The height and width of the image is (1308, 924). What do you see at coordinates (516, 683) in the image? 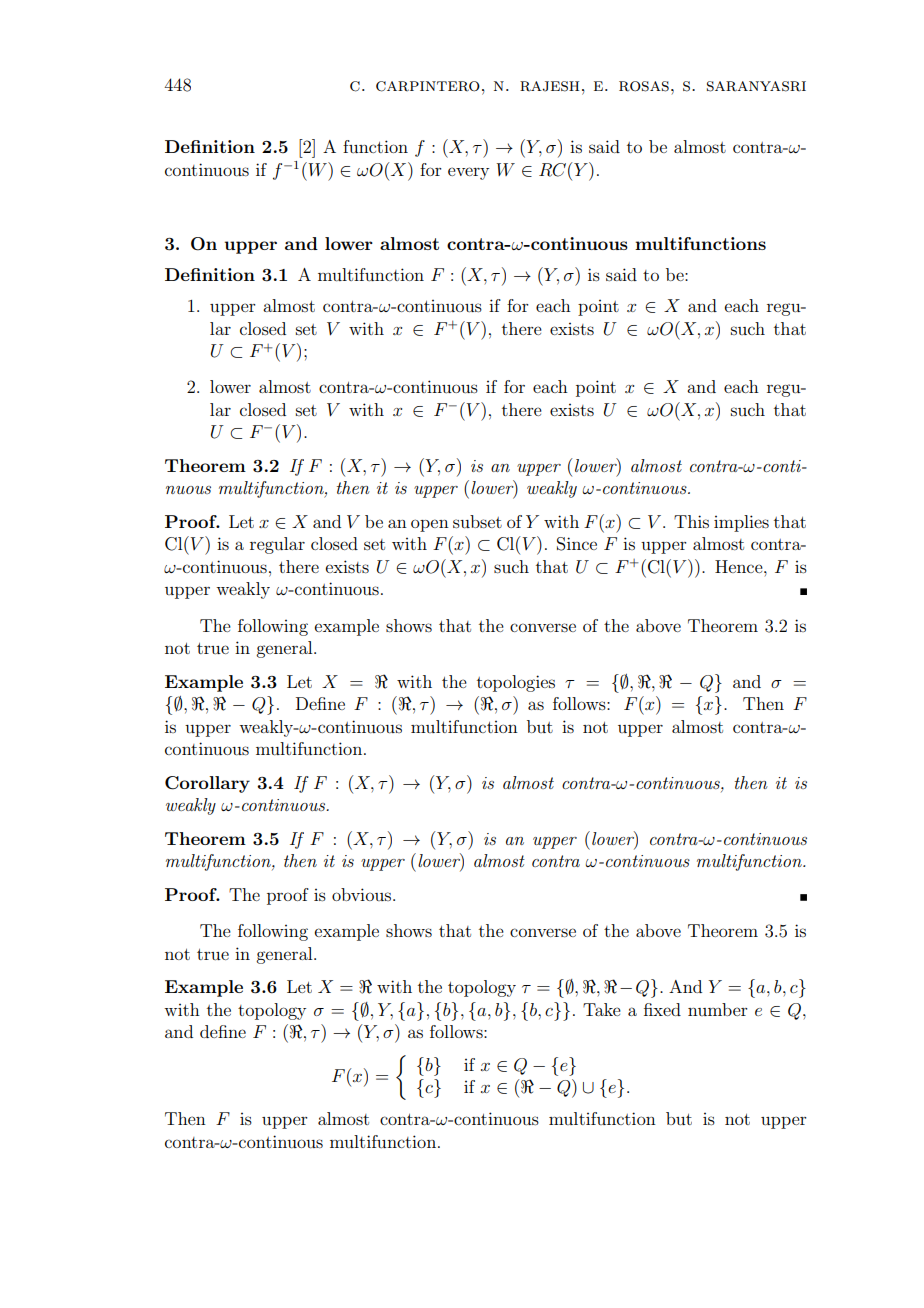
I see `topologies` at bounding box center [516, 683].
